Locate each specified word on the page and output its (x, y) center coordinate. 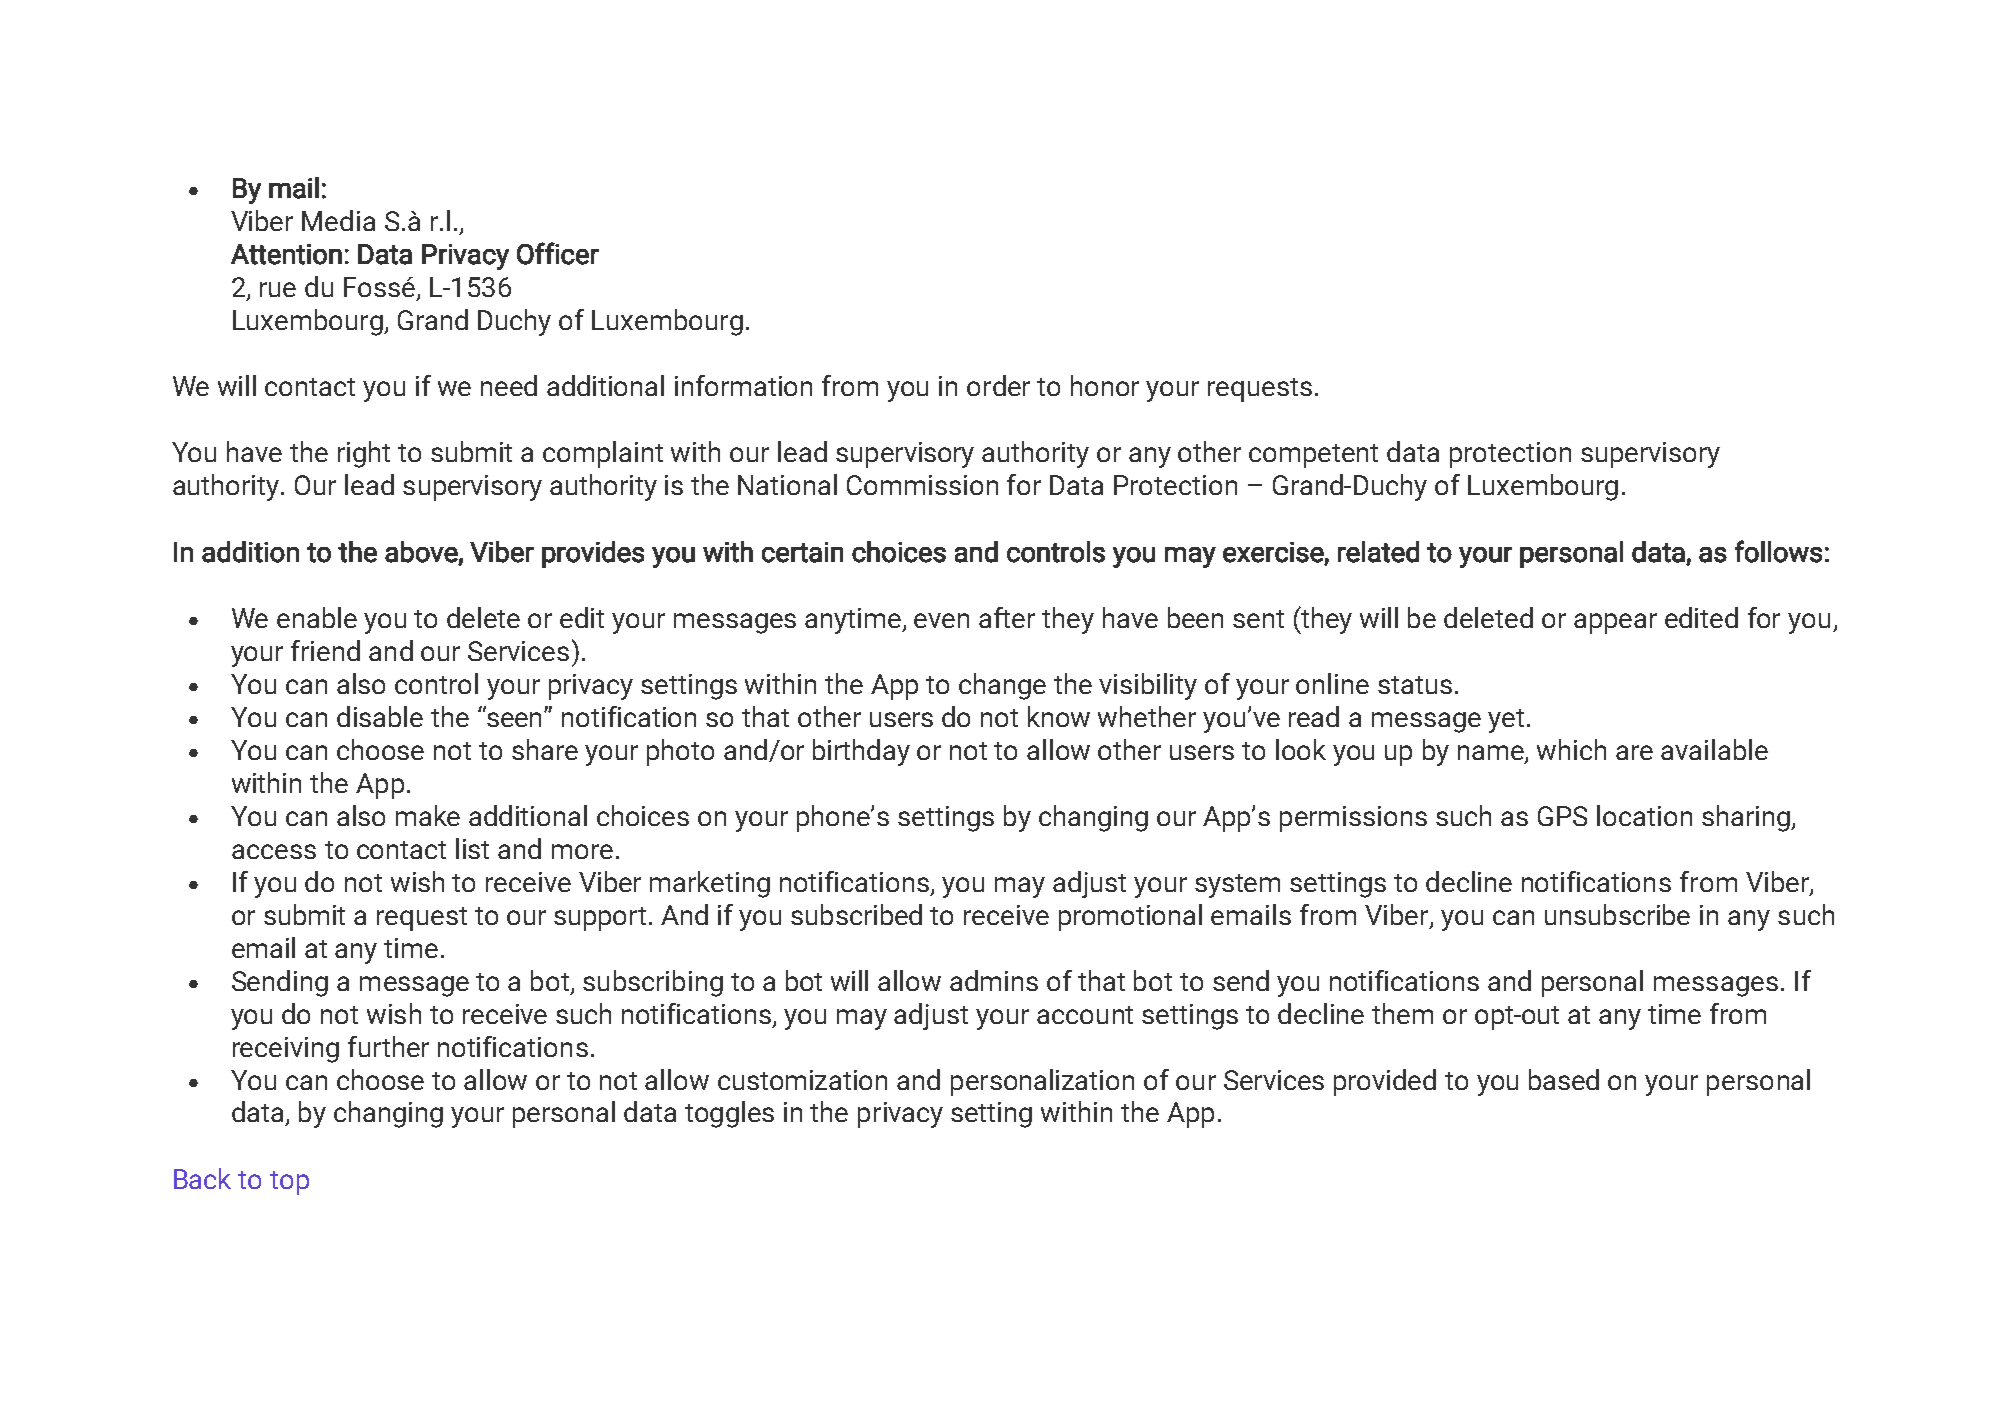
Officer (558, 253)
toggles (729, 1114)
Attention (286, 254)
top (289, 1183)
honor (1105, 385)
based (1564, 1079)
